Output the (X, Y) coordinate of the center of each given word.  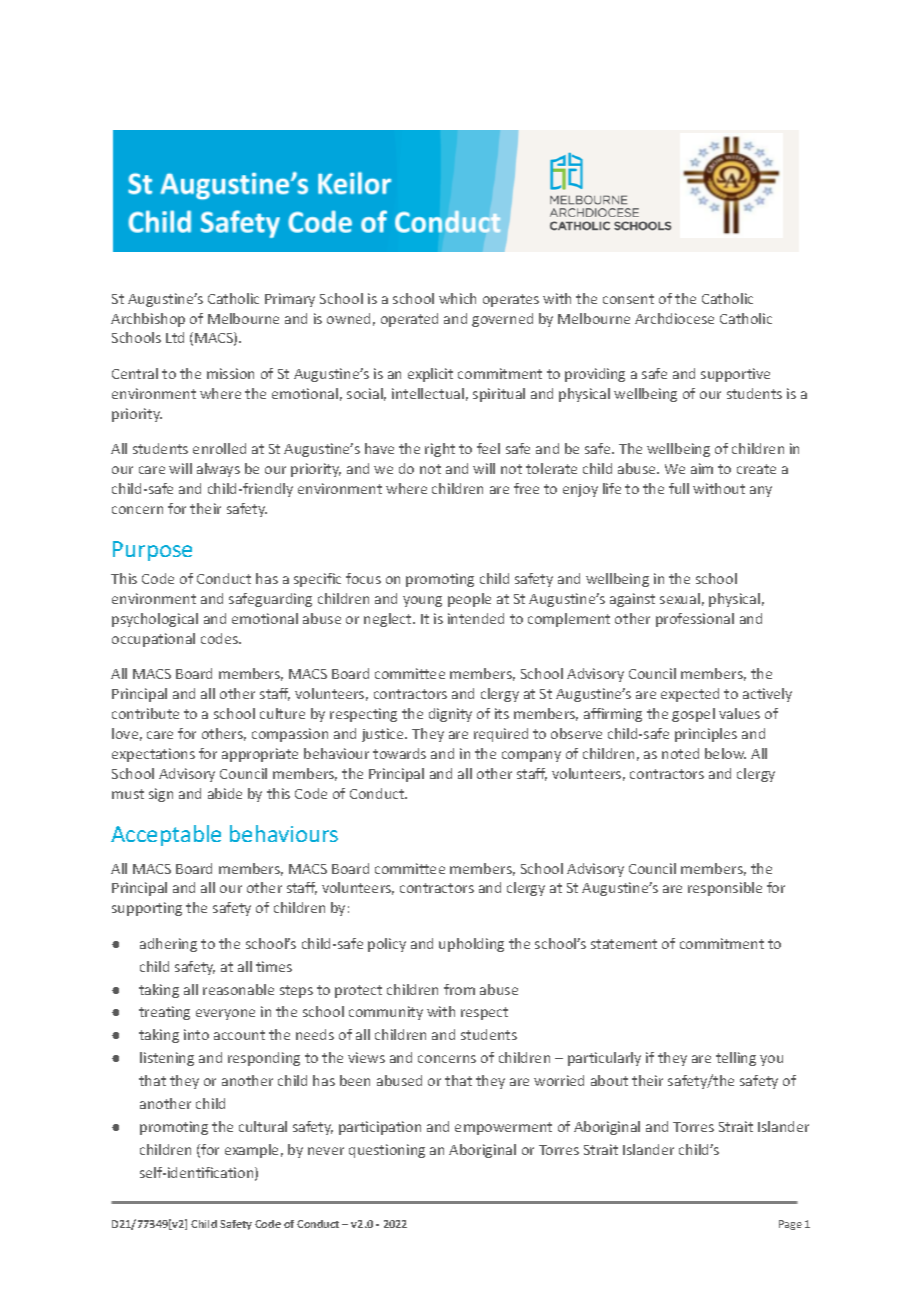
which (457, 298)
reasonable (238, 989)
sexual (680, 598)
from (459, 989)
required (501, 735)
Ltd (175, 337)
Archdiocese (674, 318)
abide (225, 793)
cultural (263, 1126)
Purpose (152, 551)
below (725, 753)
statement (624, 944)
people (469, 600)
